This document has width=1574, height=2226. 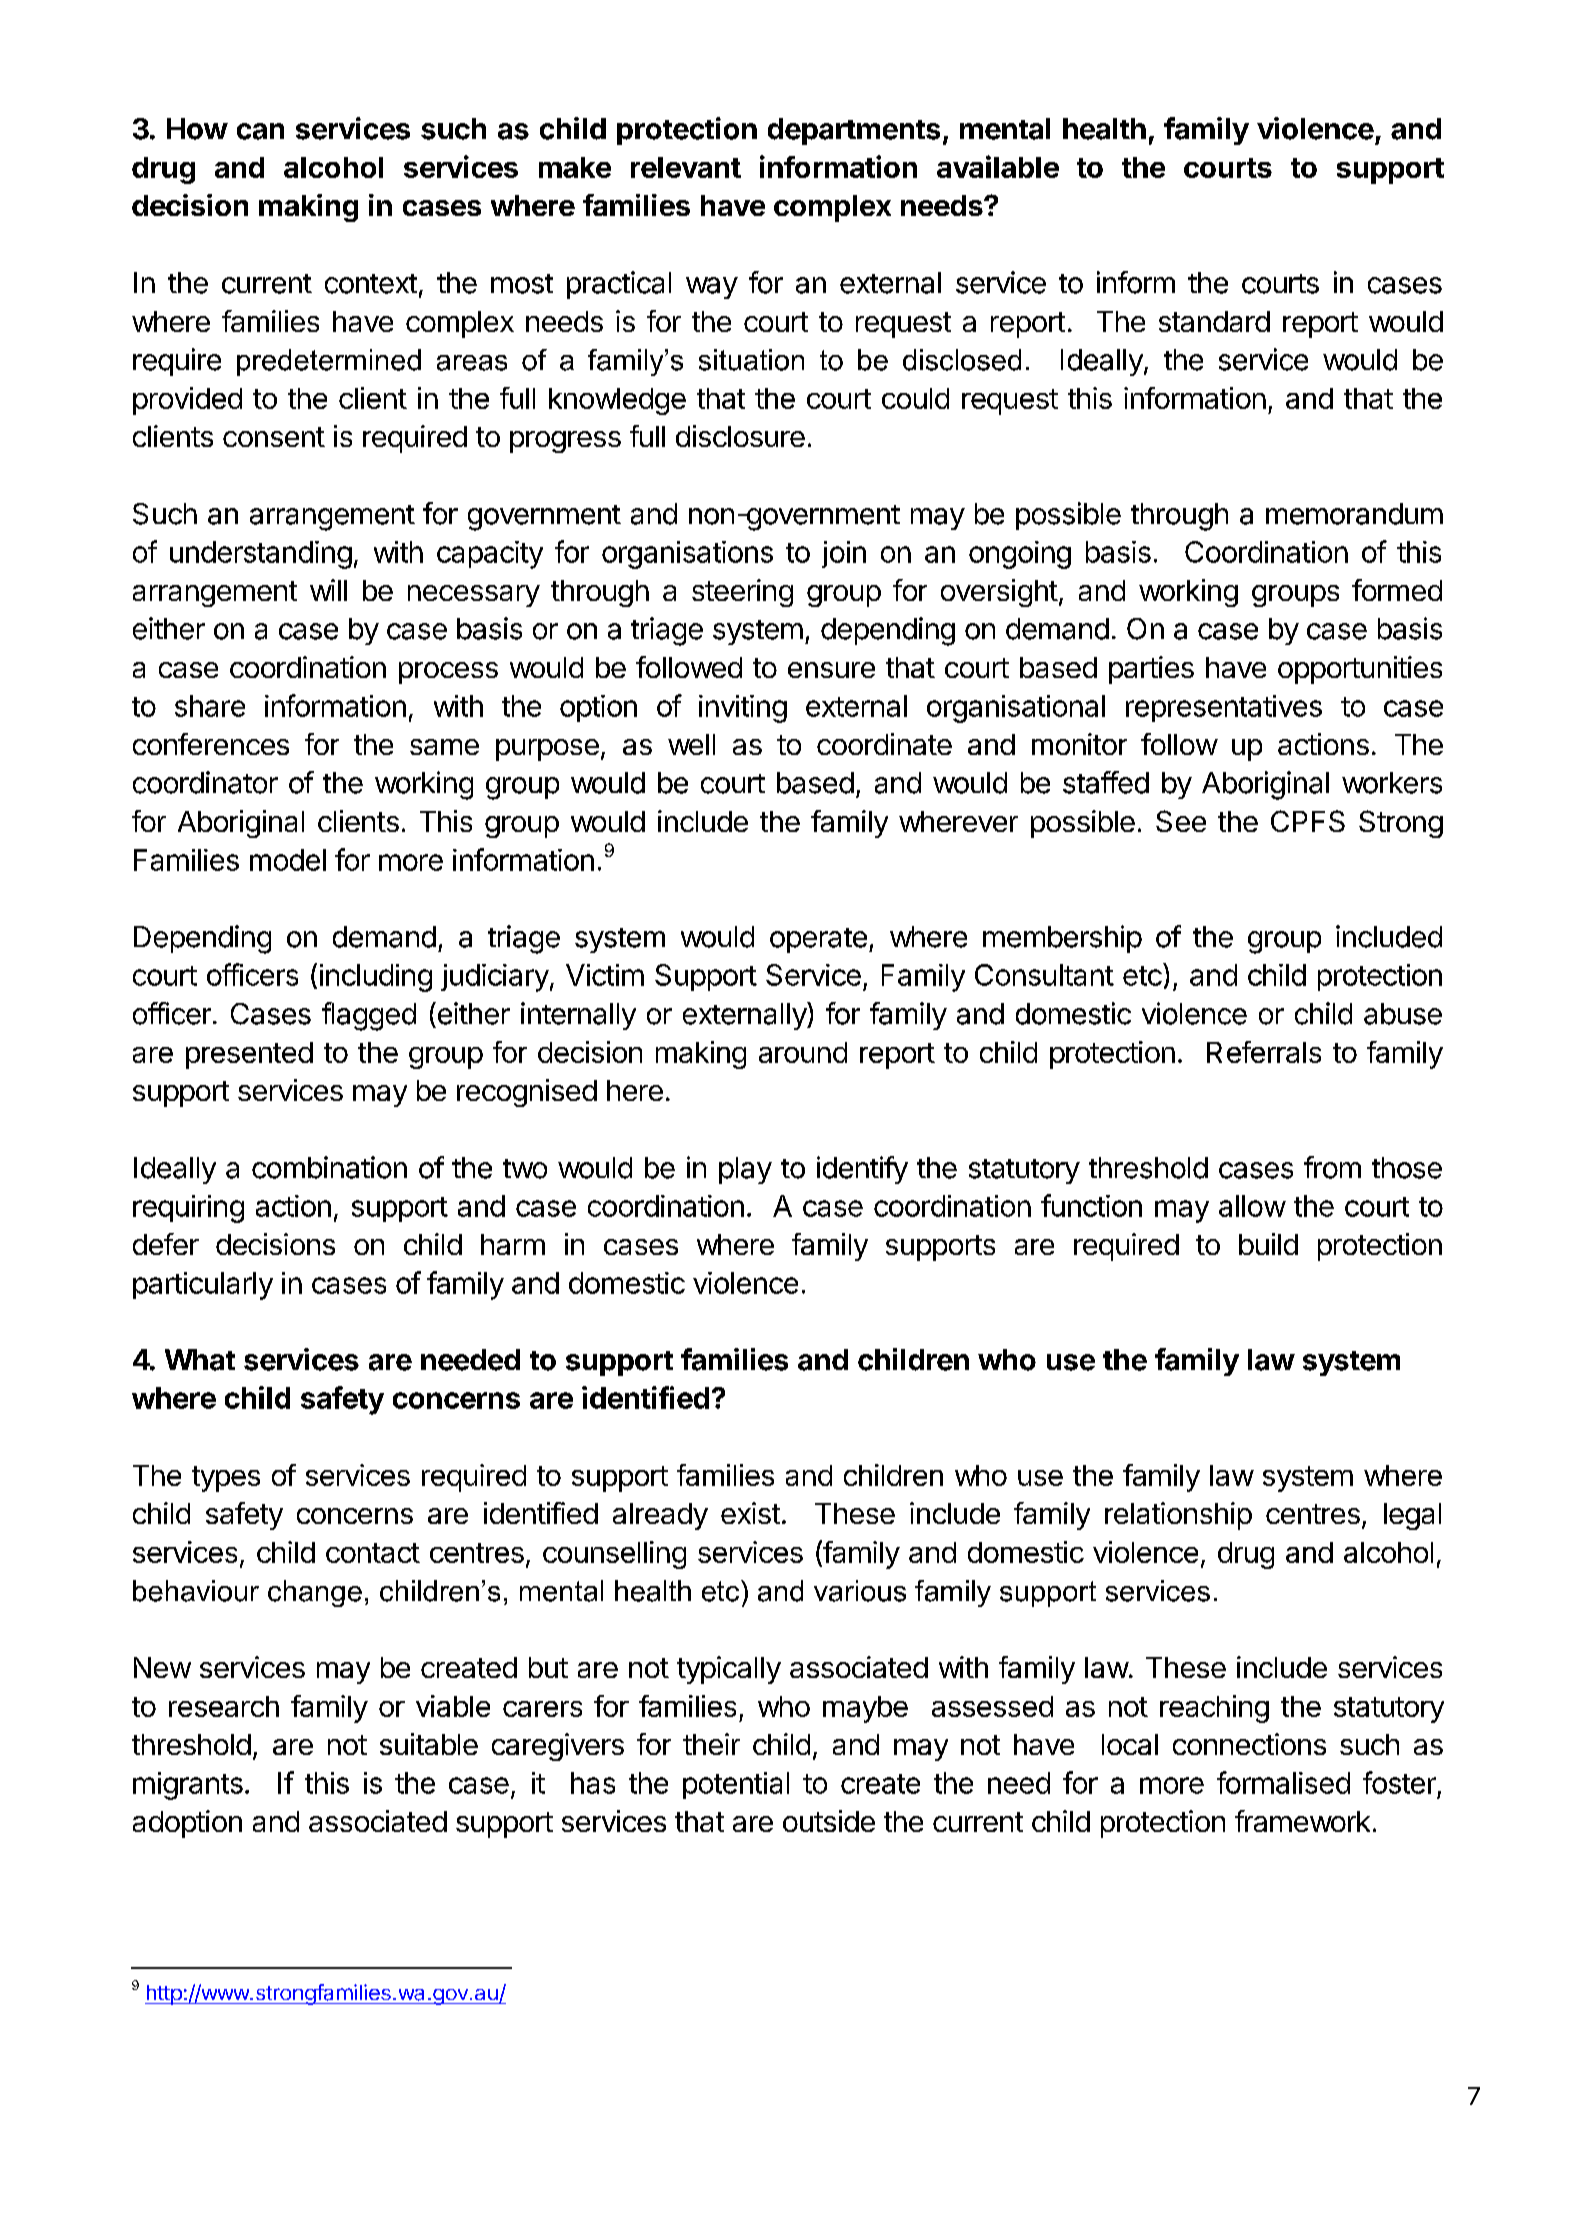 What do you see at coordinates (1214, 321) in the document?
I see `standard` at bounding box center [1214, 321].
